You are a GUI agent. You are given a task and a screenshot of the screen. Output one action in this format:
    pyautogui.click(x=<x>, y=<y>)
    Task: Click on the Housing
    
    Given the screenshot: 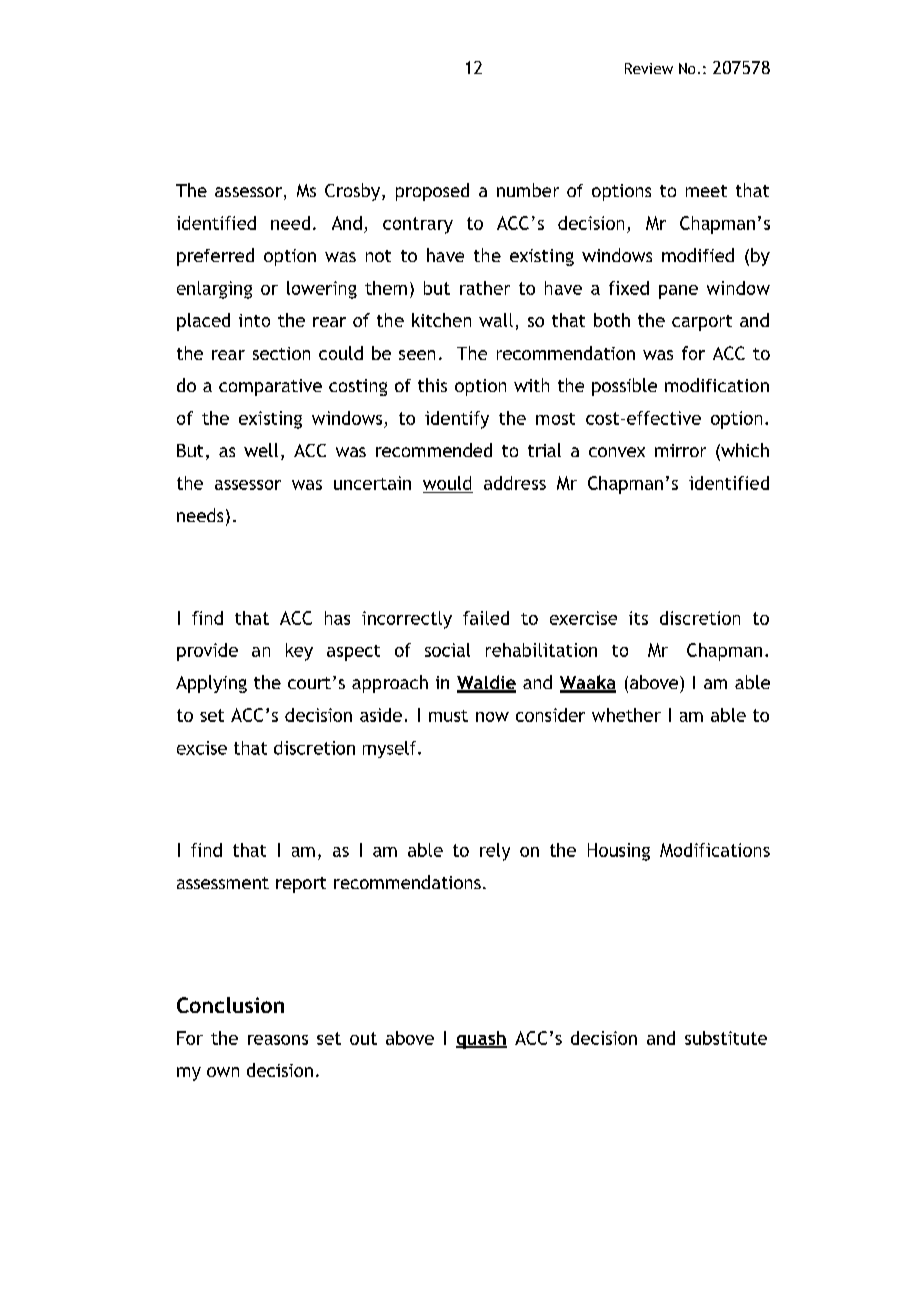 What is the action you would take?
    pyautogui.click(x=619, y=852)
